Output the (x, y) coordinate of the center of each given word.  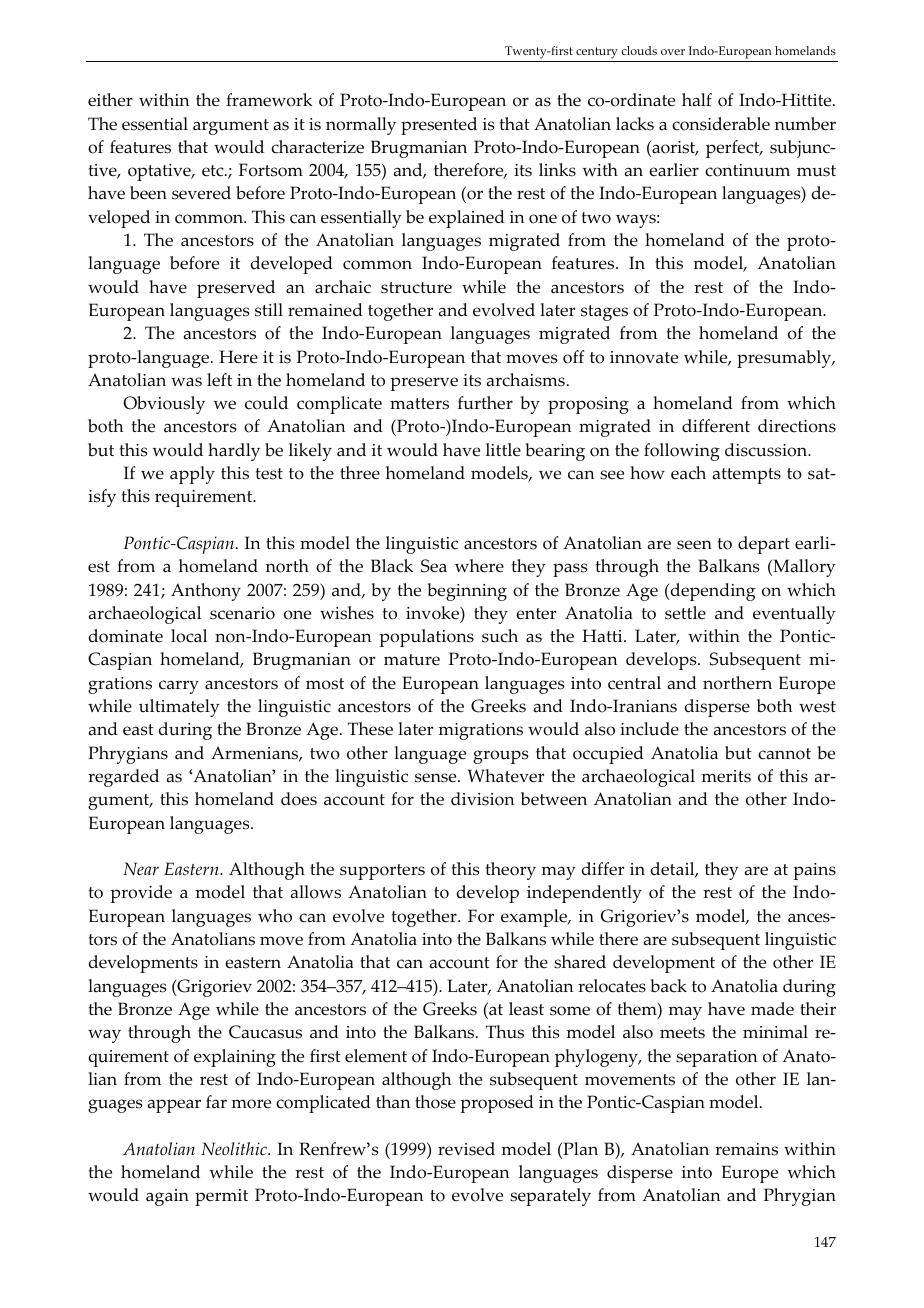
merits (726, 776)
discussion (767, 450)
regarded (123, 778)
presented (439, 126)
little (503, 450)
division (483, 799)
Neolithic (235, 1149)
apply (192, 475)
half (697, 99)
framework (269, 100)
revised (466, 1149)
